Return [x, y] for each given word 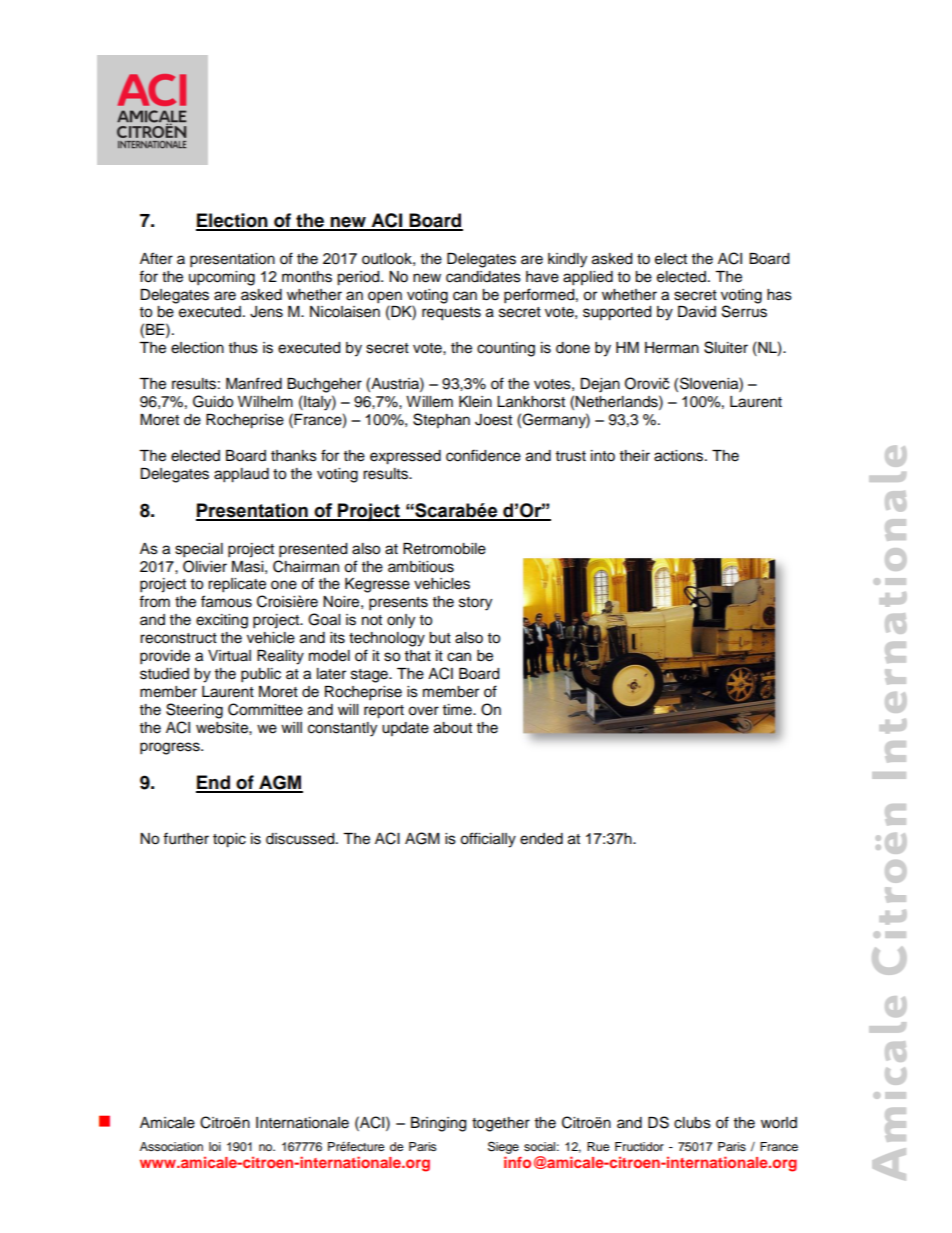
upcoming [222, 278]
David [697, 312]
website [223, 728]
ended [541, 839]
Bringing [438, 1124]
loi [215, 1146]
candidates [483, 277]
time [458, 710]
